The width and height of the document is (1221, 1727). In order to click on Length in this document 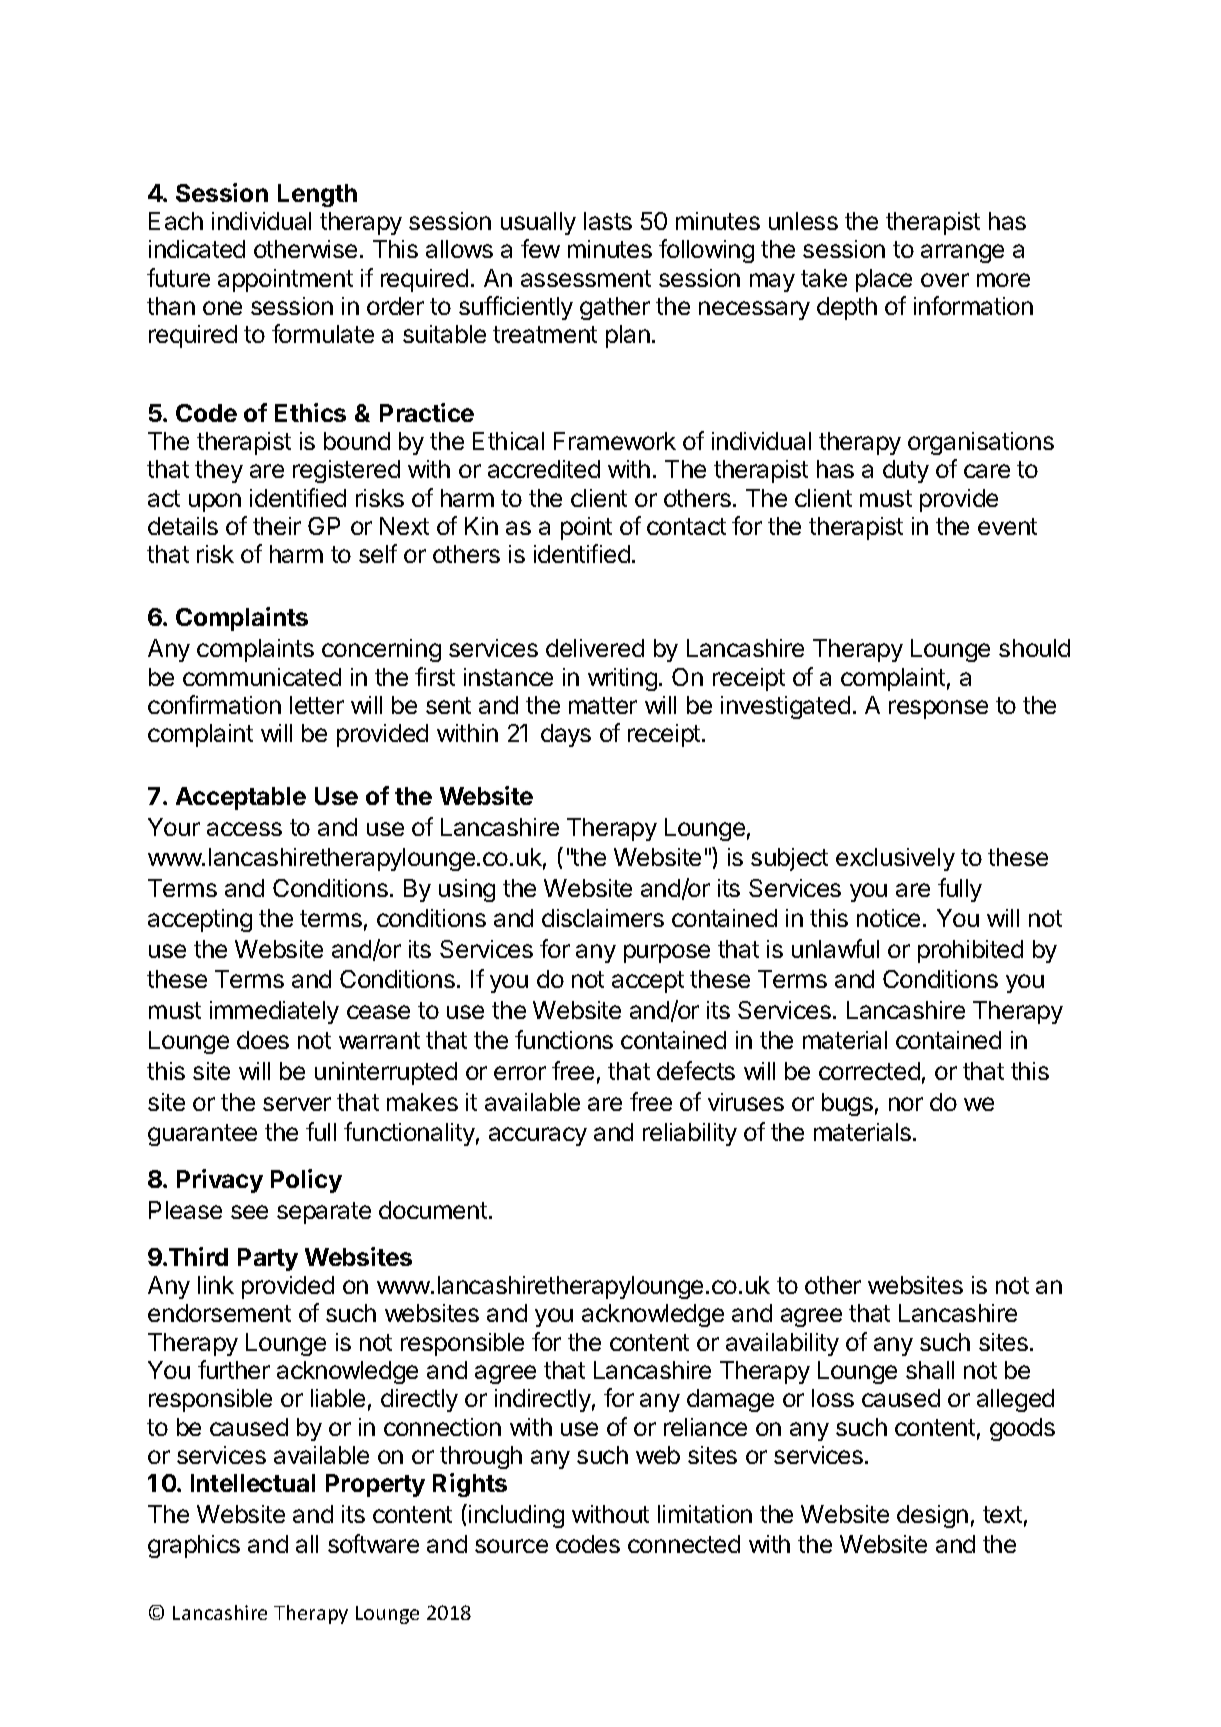, I will do `click(317, 195)`.
